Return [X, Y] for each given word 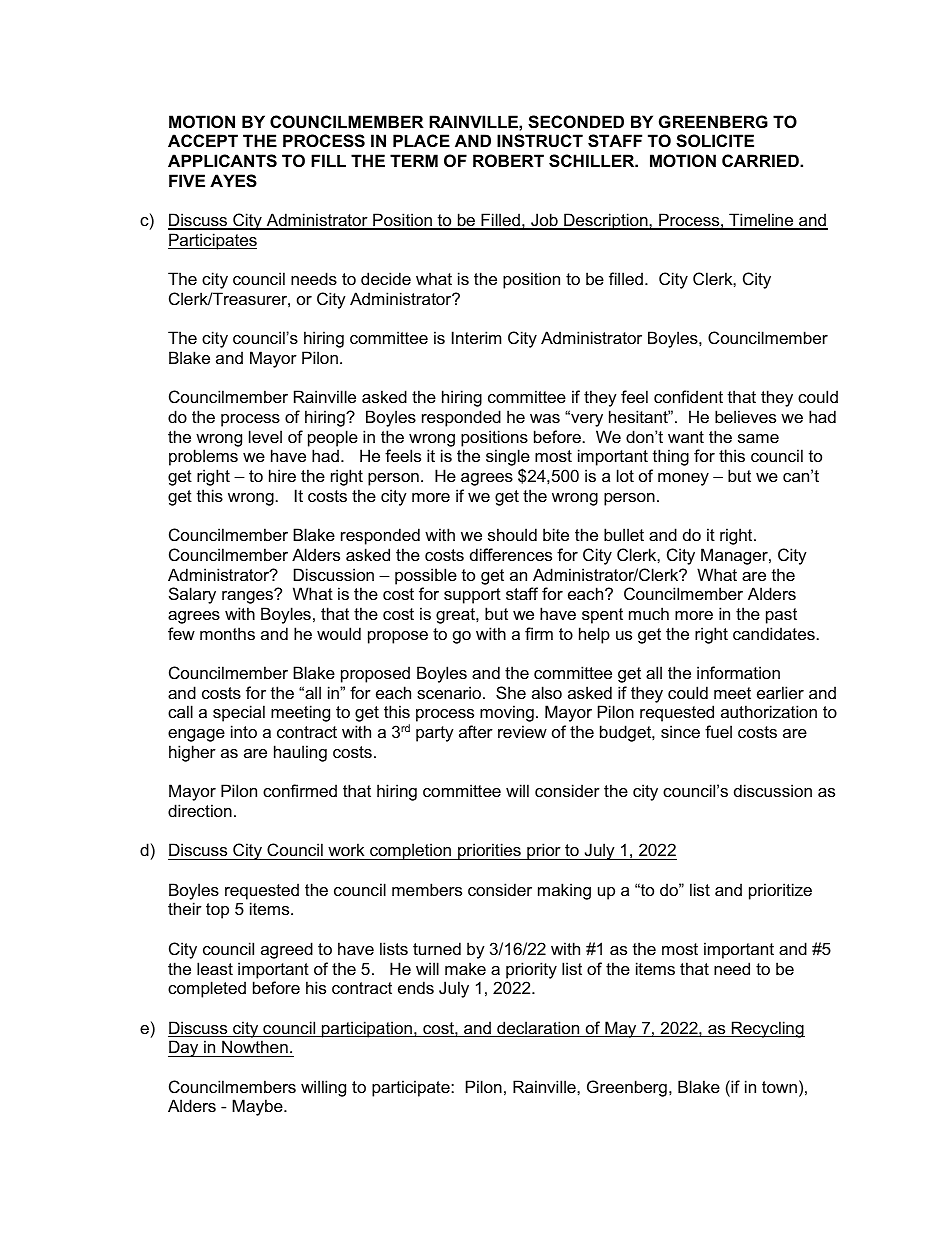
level [265, 436]
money [683, 479]
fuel [718, 731]
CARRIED [761, 160]
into [244, 731]
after [476, 731]
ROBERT [508, 160]
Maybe [258, 1107]
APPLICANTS [222, 161]
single [508, 459]
